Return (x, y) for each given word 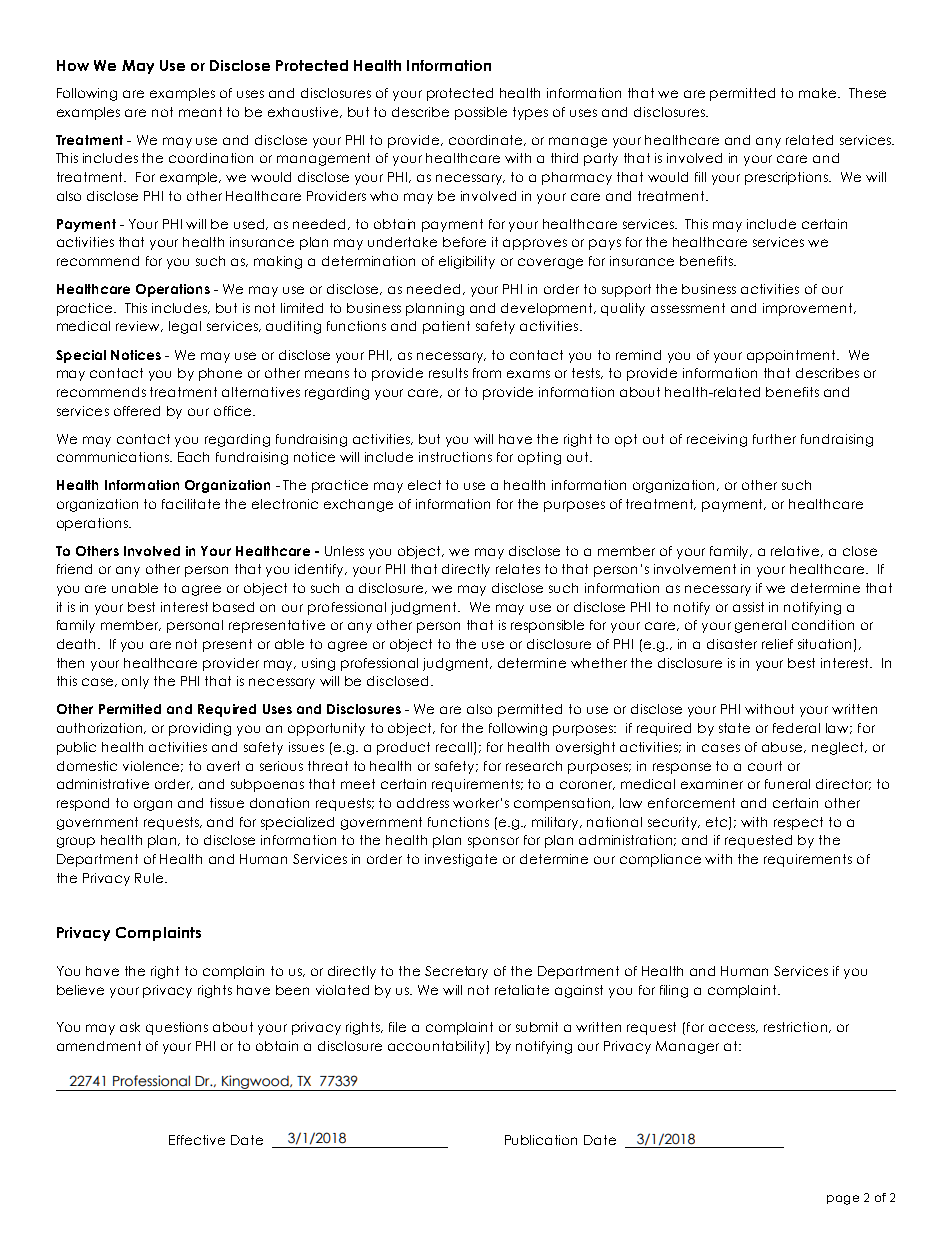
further (774, 439)
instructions (455, 457)
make (819, 93)
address (423, 803)
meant (200, 112)
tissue (227, 803)
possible (481, 113)
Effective (197, 1140)
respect (798, 823)
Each (193, 457)
